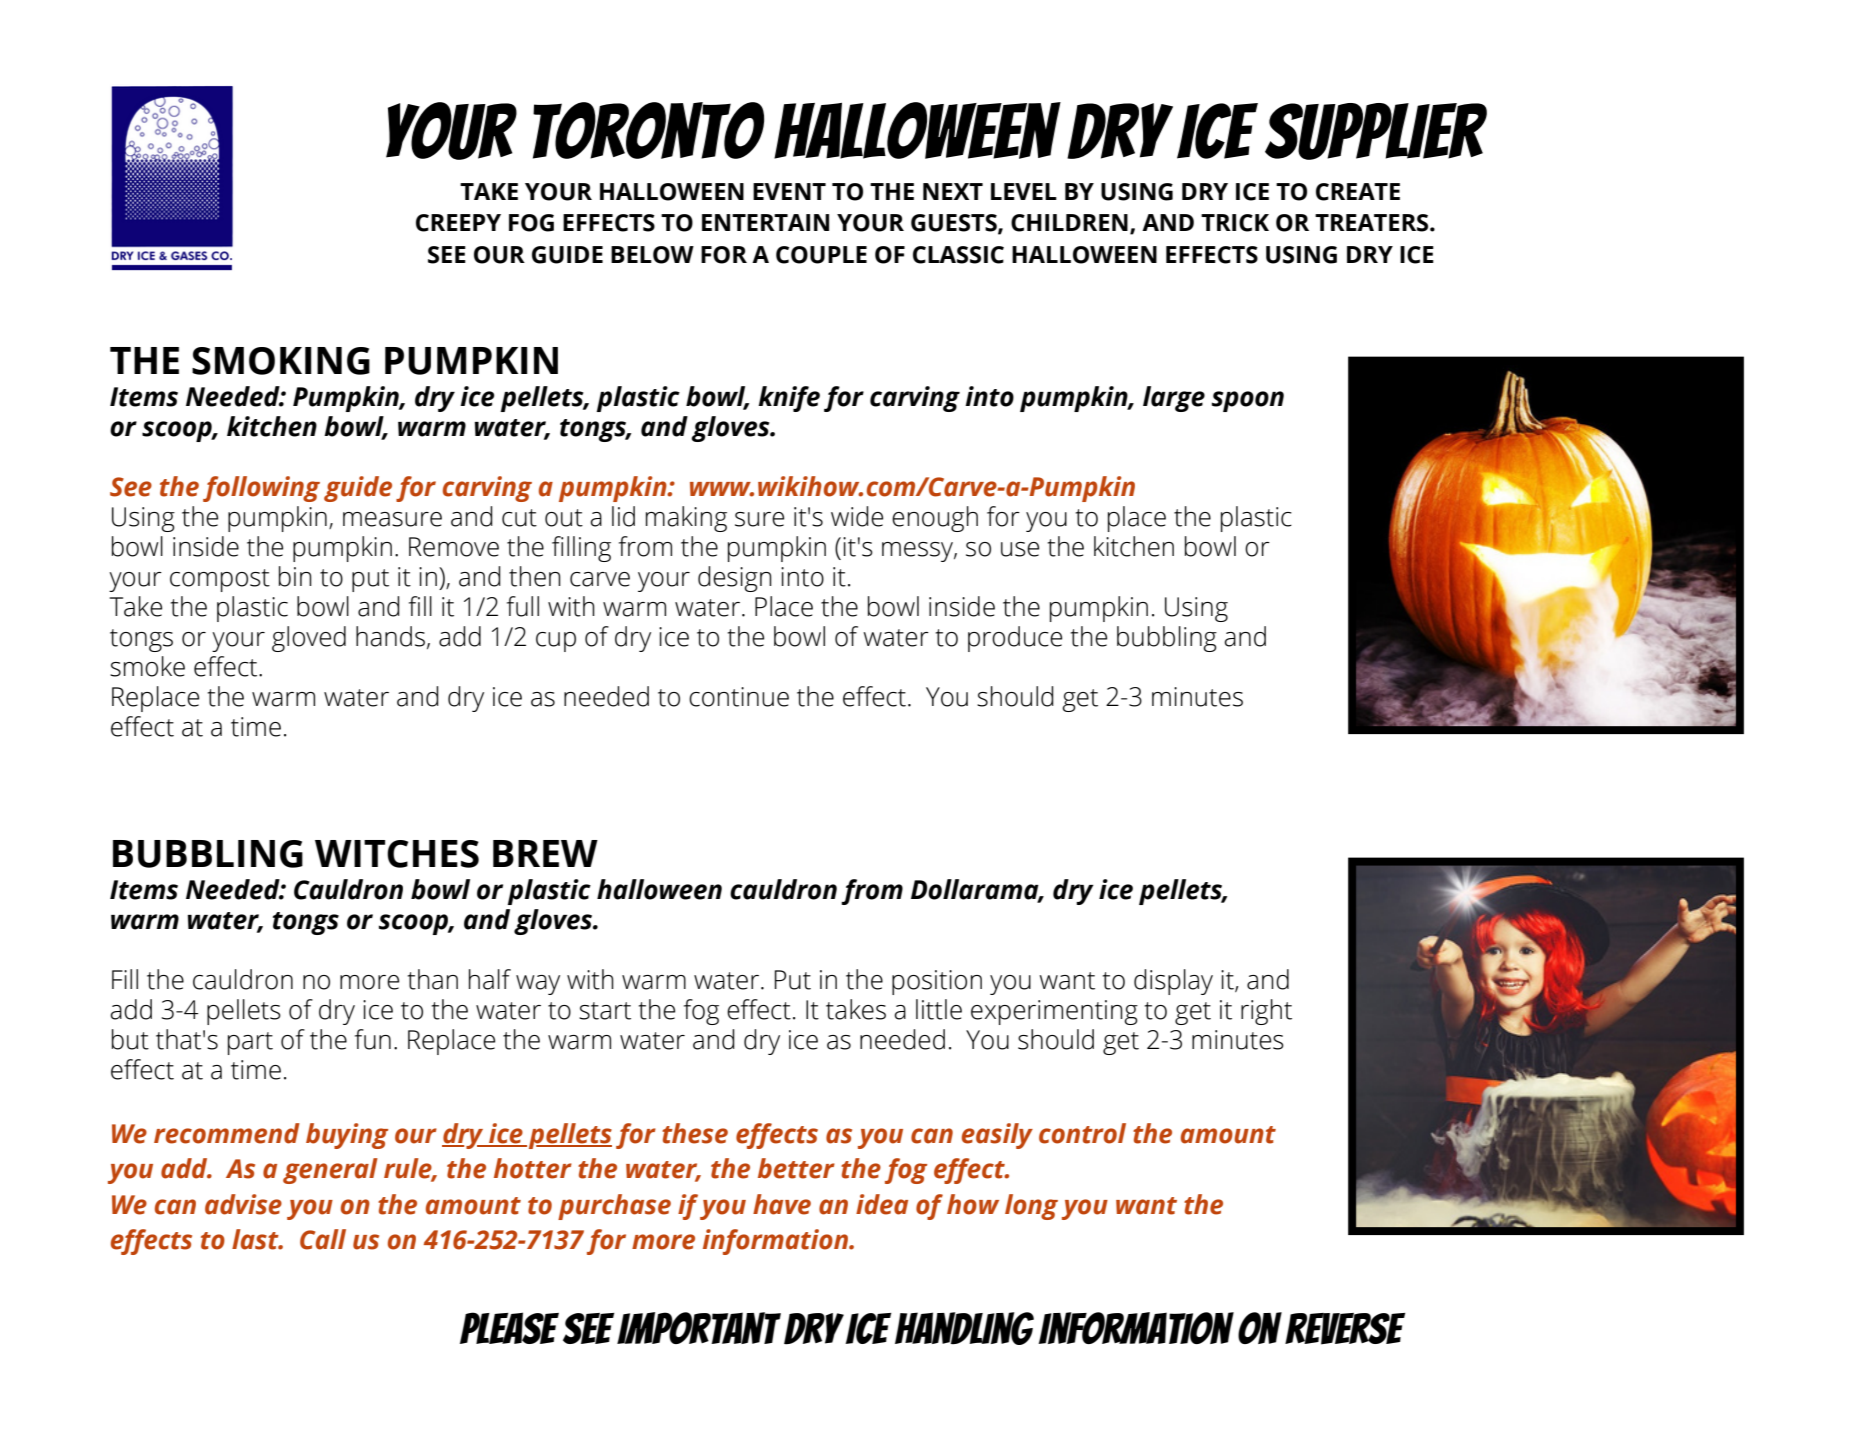  What do you see at coordinates (1015, 639) in the screenshot?
I see `produce` at bounding box center [1015, 639].
